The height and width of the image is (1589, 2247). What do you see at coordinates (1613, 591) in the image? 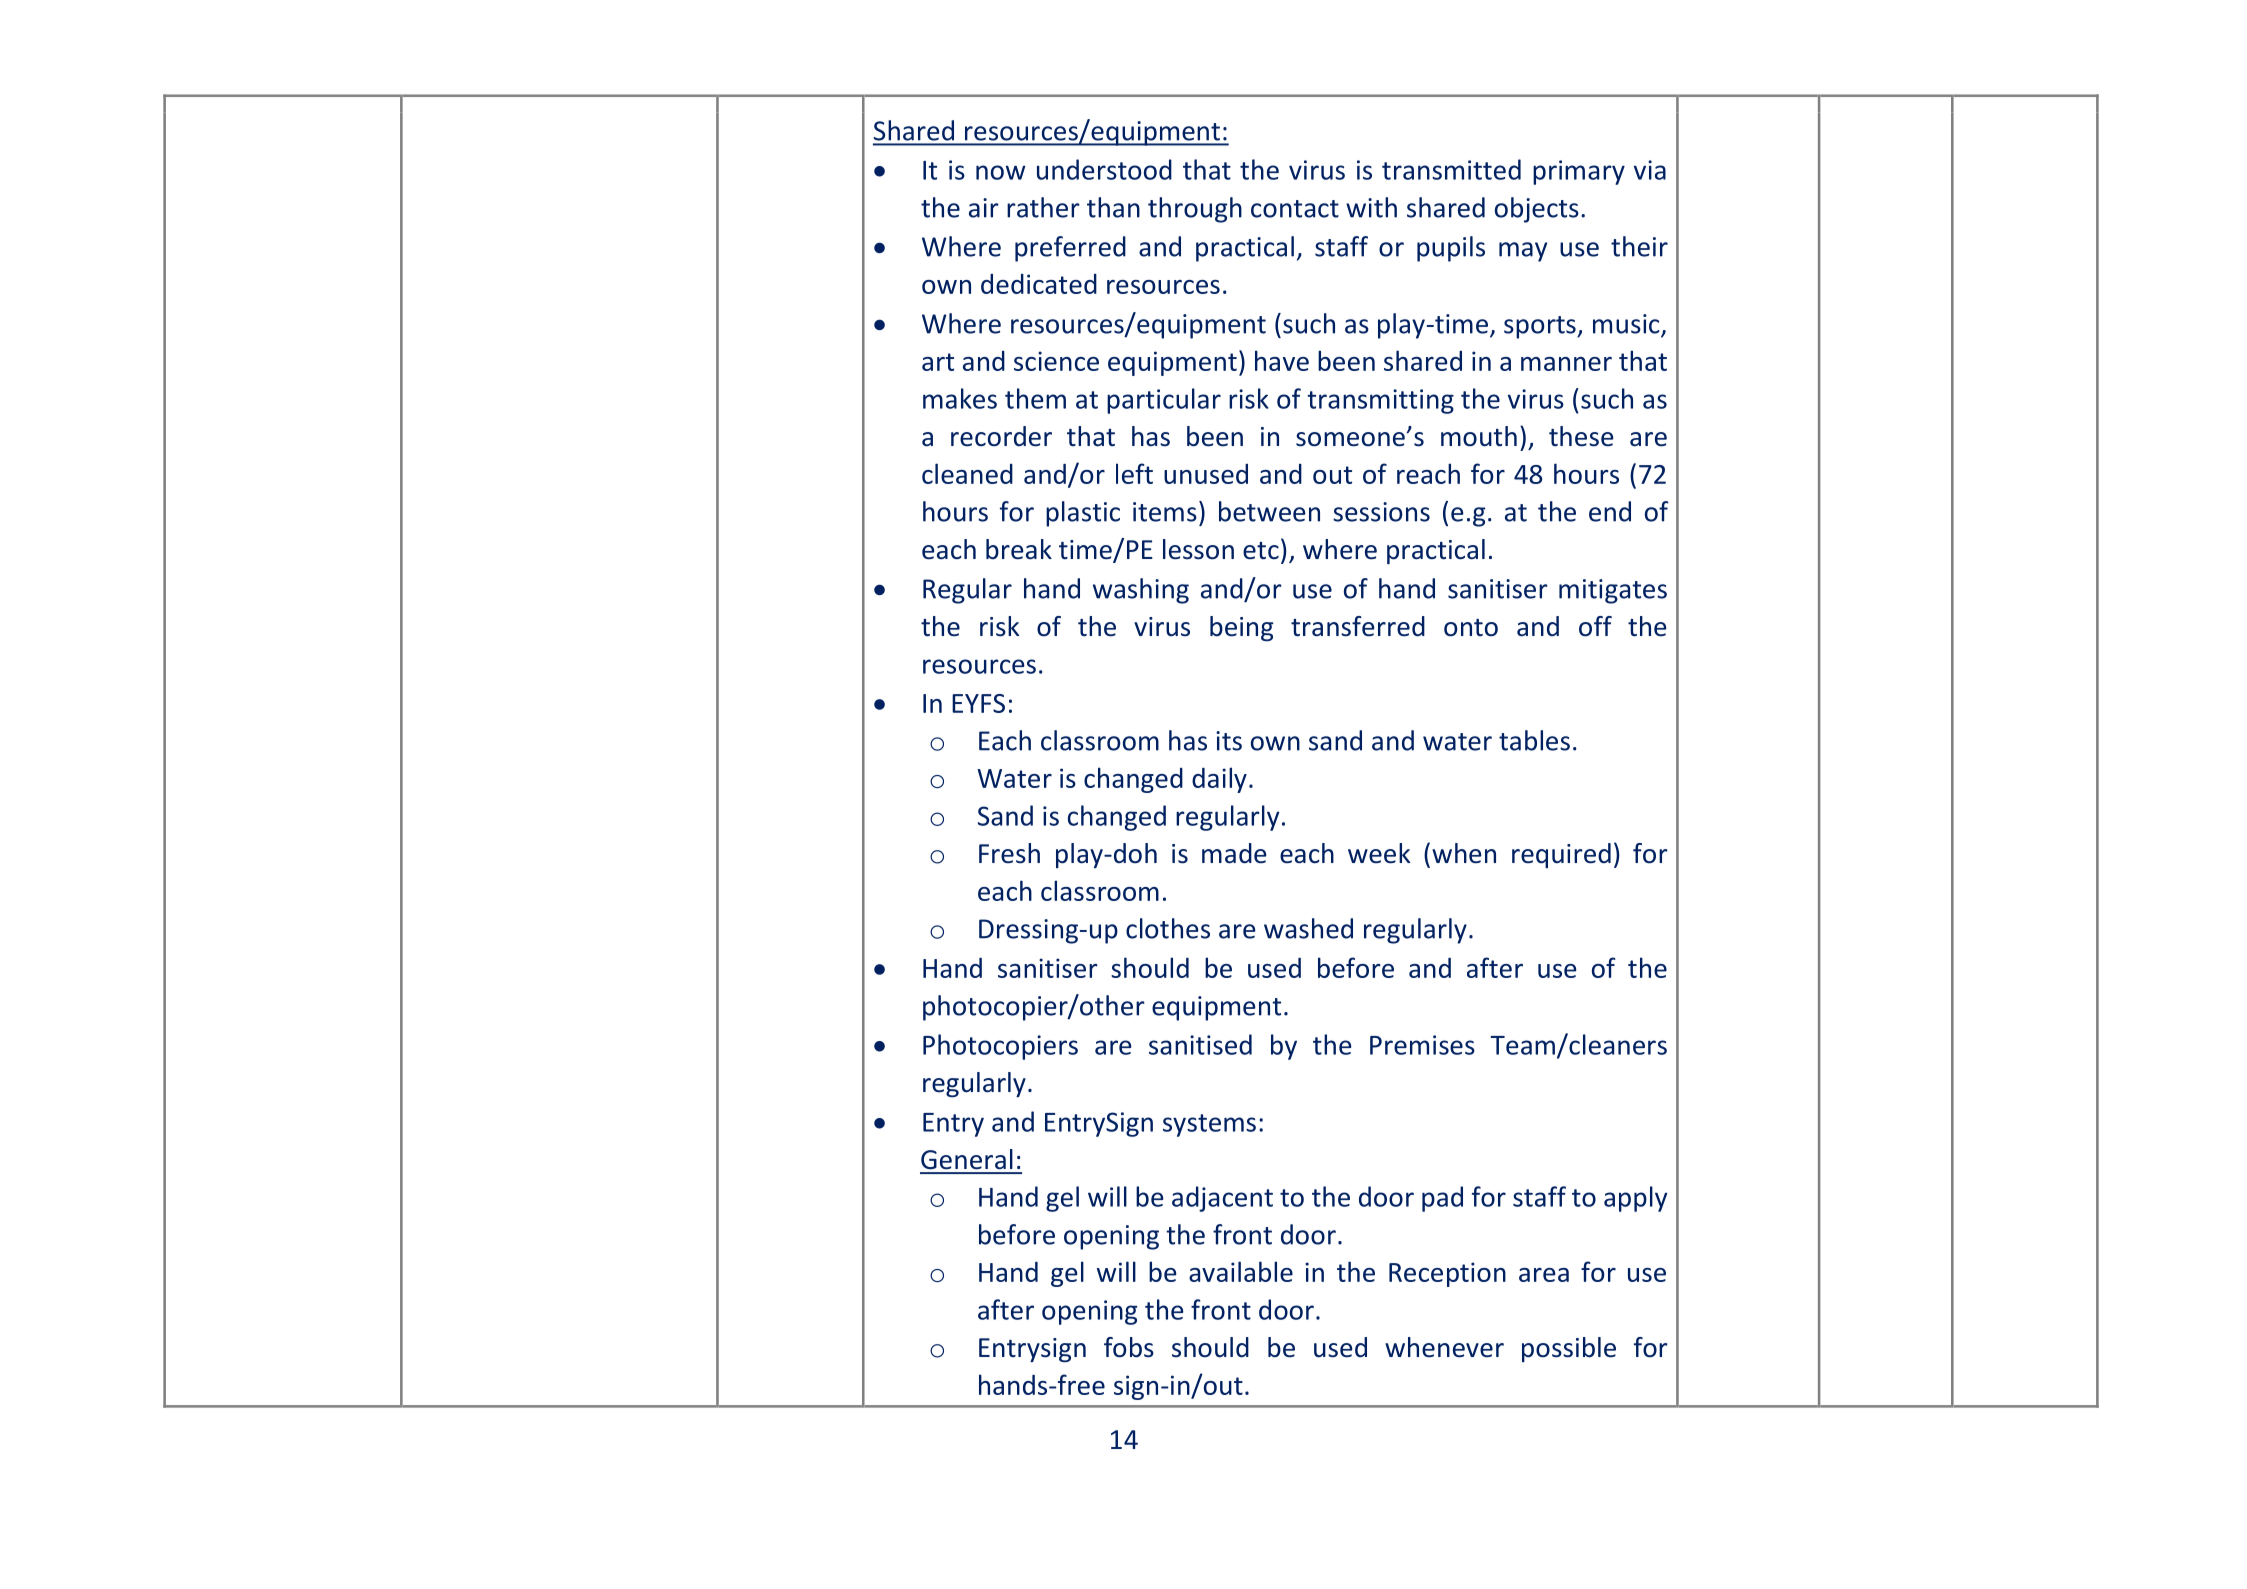
I see `mitigates` at bounding box center [1613, 591].
